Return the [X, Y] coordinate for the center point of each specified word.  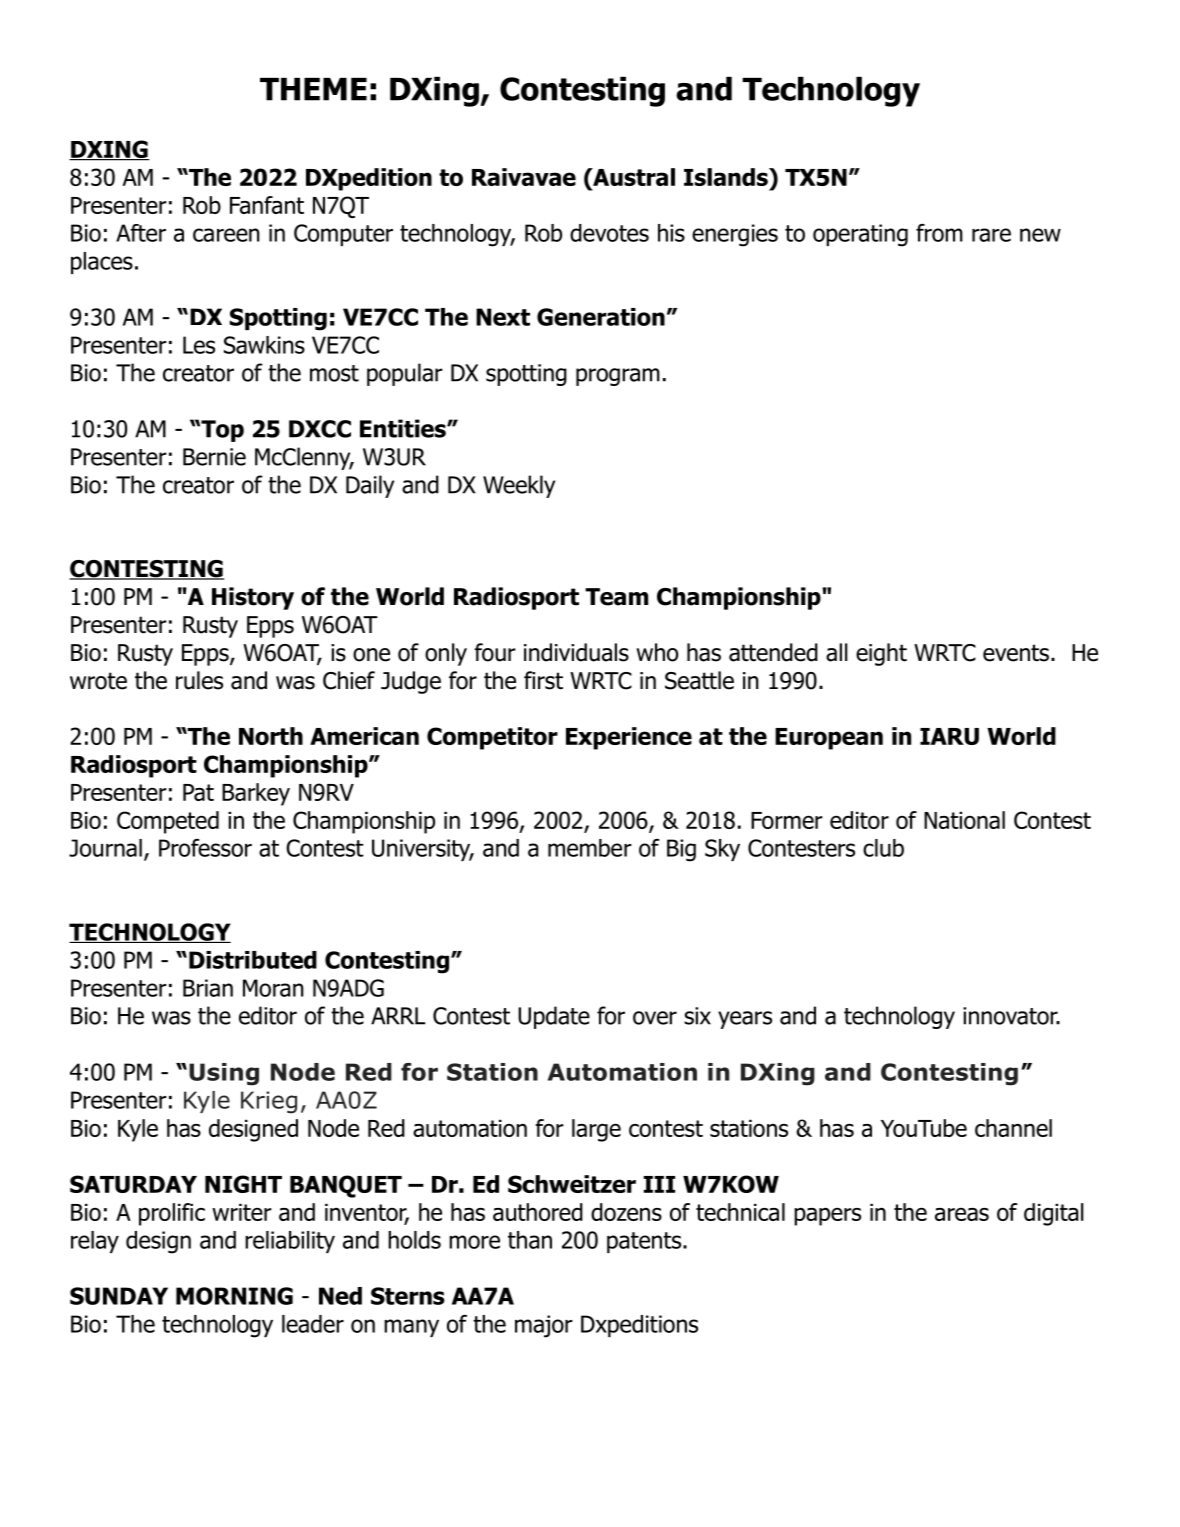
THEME [313, 89]
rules [199, 680]
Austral [633, 177]
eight [881, 654]
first [543, 680]
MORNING [234, 1296]
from [939, 233]
